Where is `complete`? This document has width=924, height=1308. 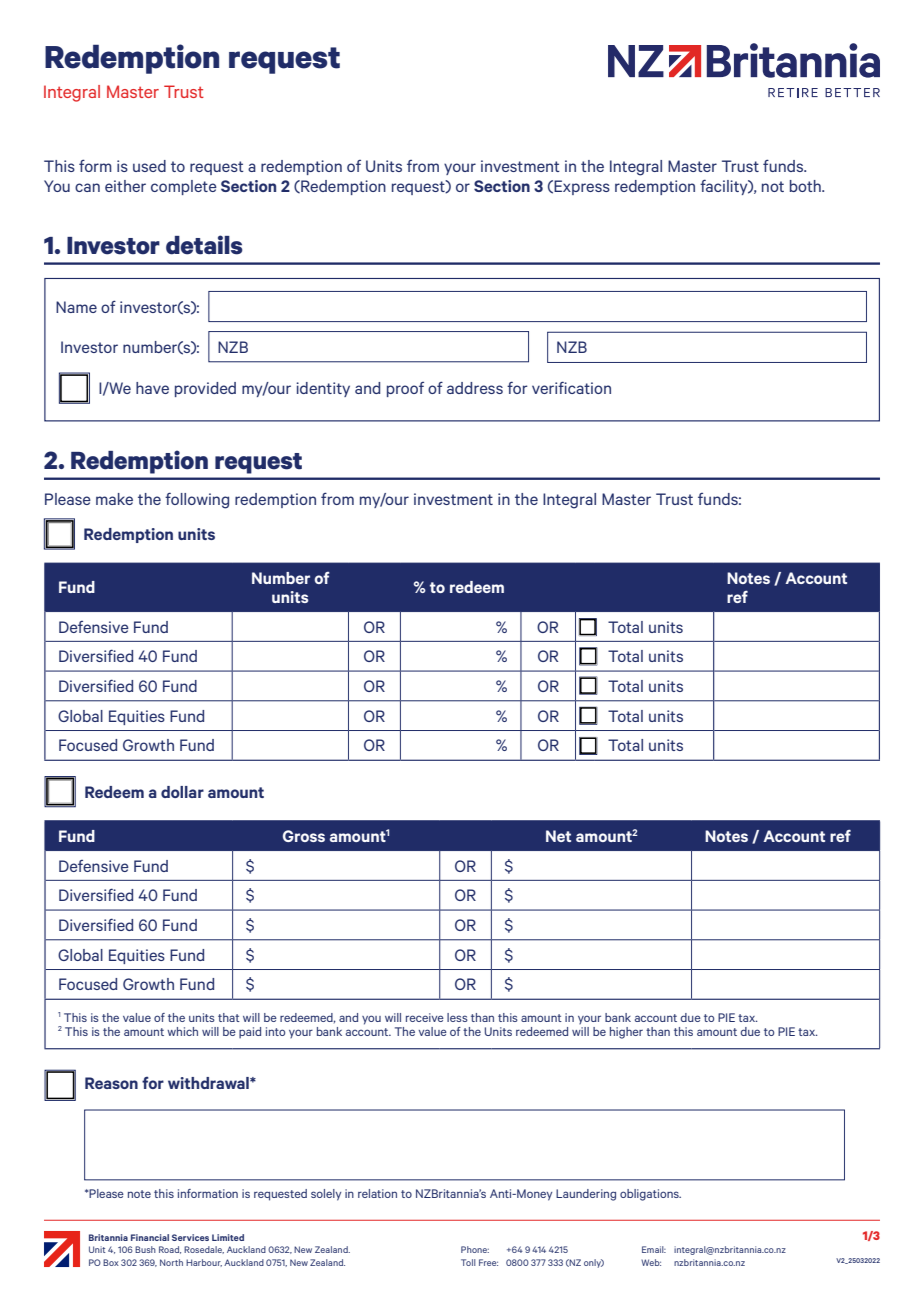 complete is located at coordinates (184, 187).
